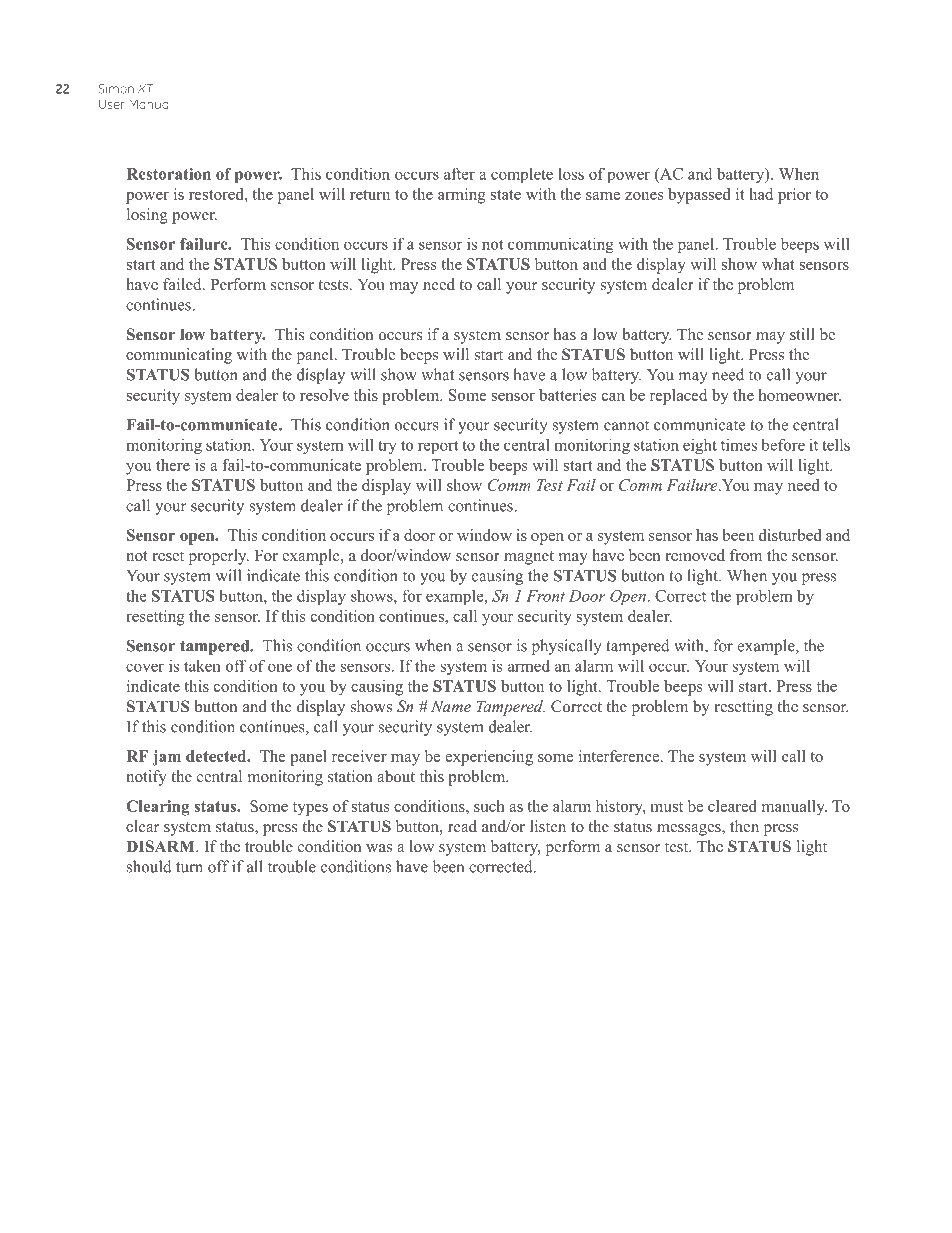  I want to click on read, so click(462, 826).
